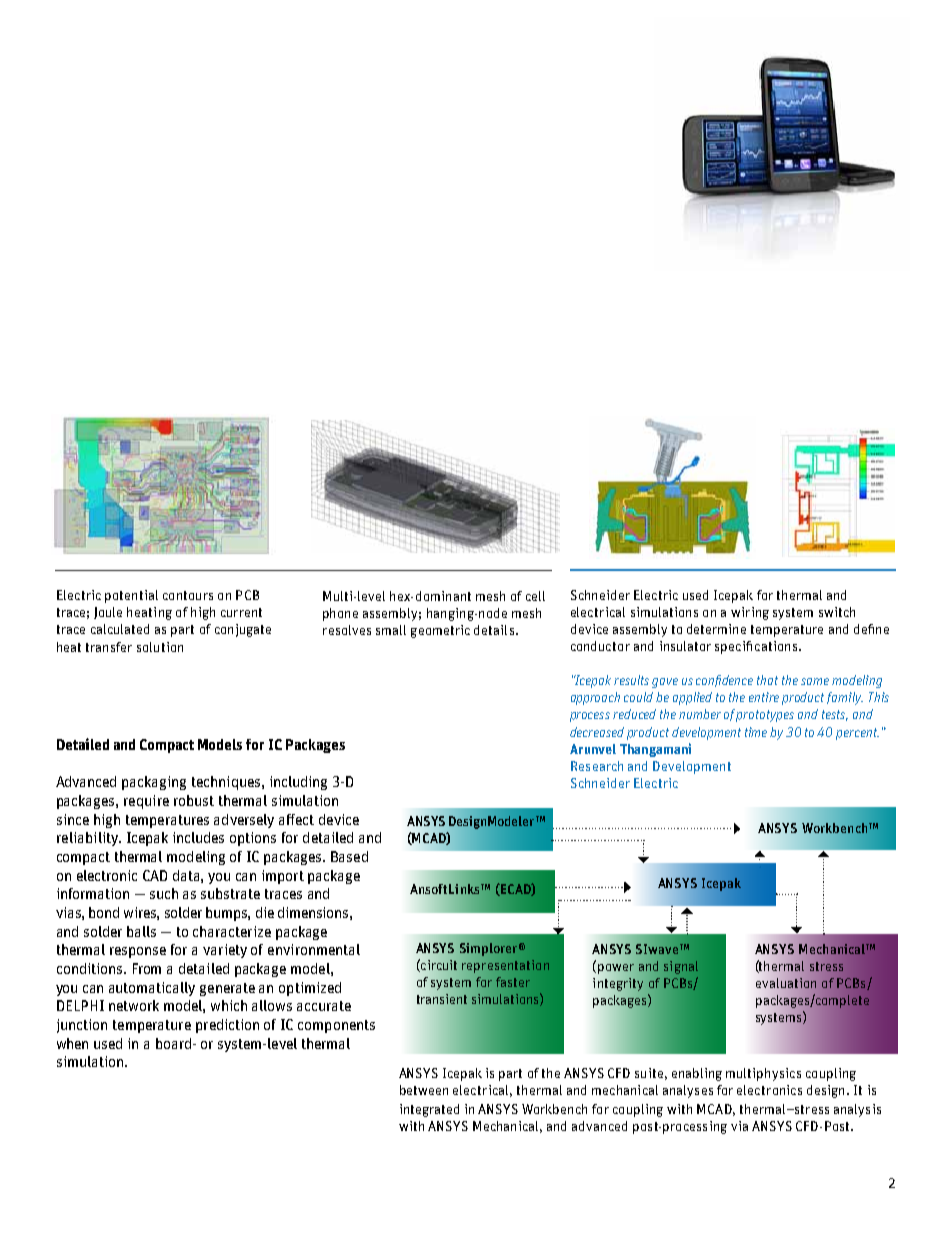  I want to click on automatically, so click(152, 989).
